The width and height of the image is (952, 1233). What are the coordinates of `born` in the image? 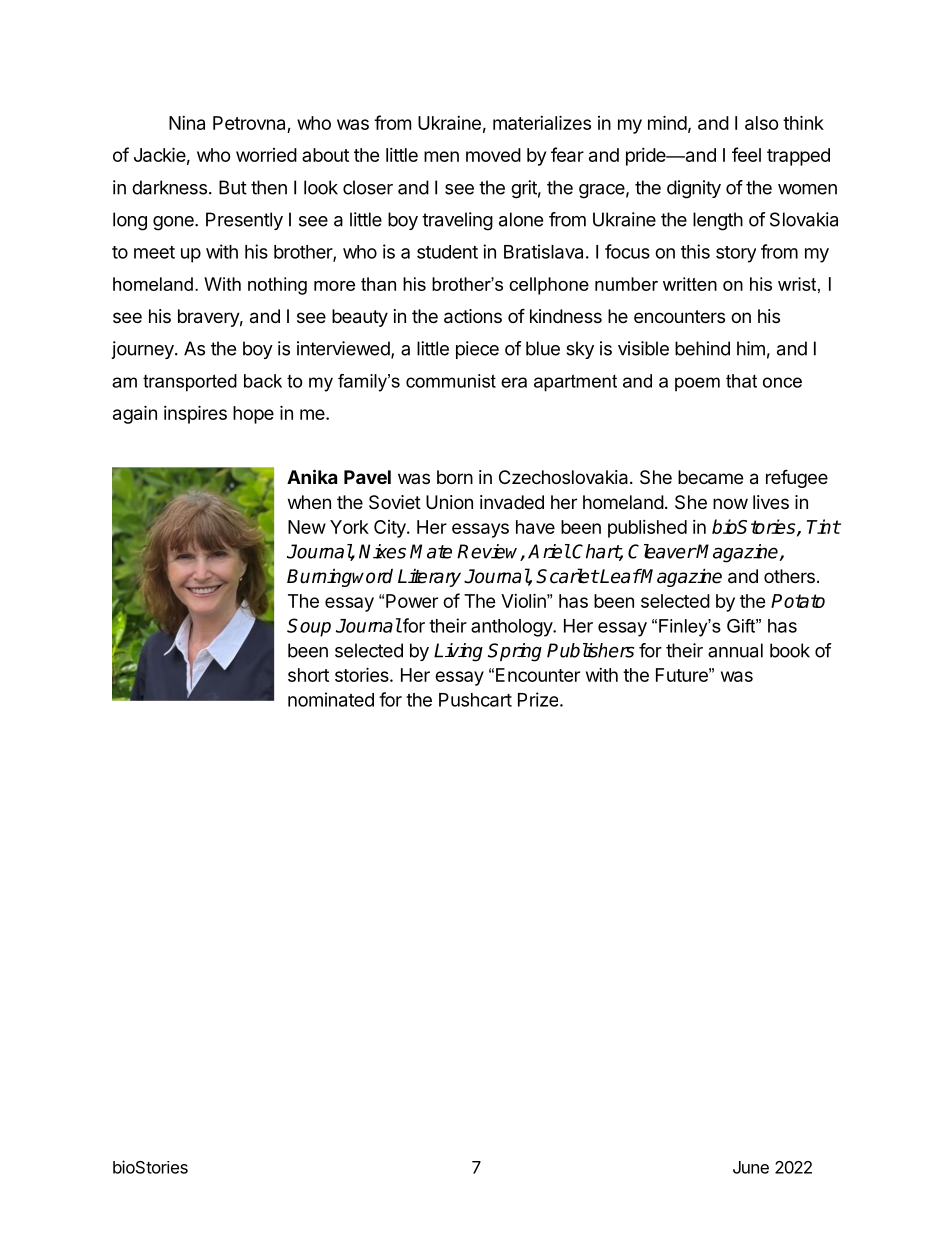 It's located at (455, 477).
